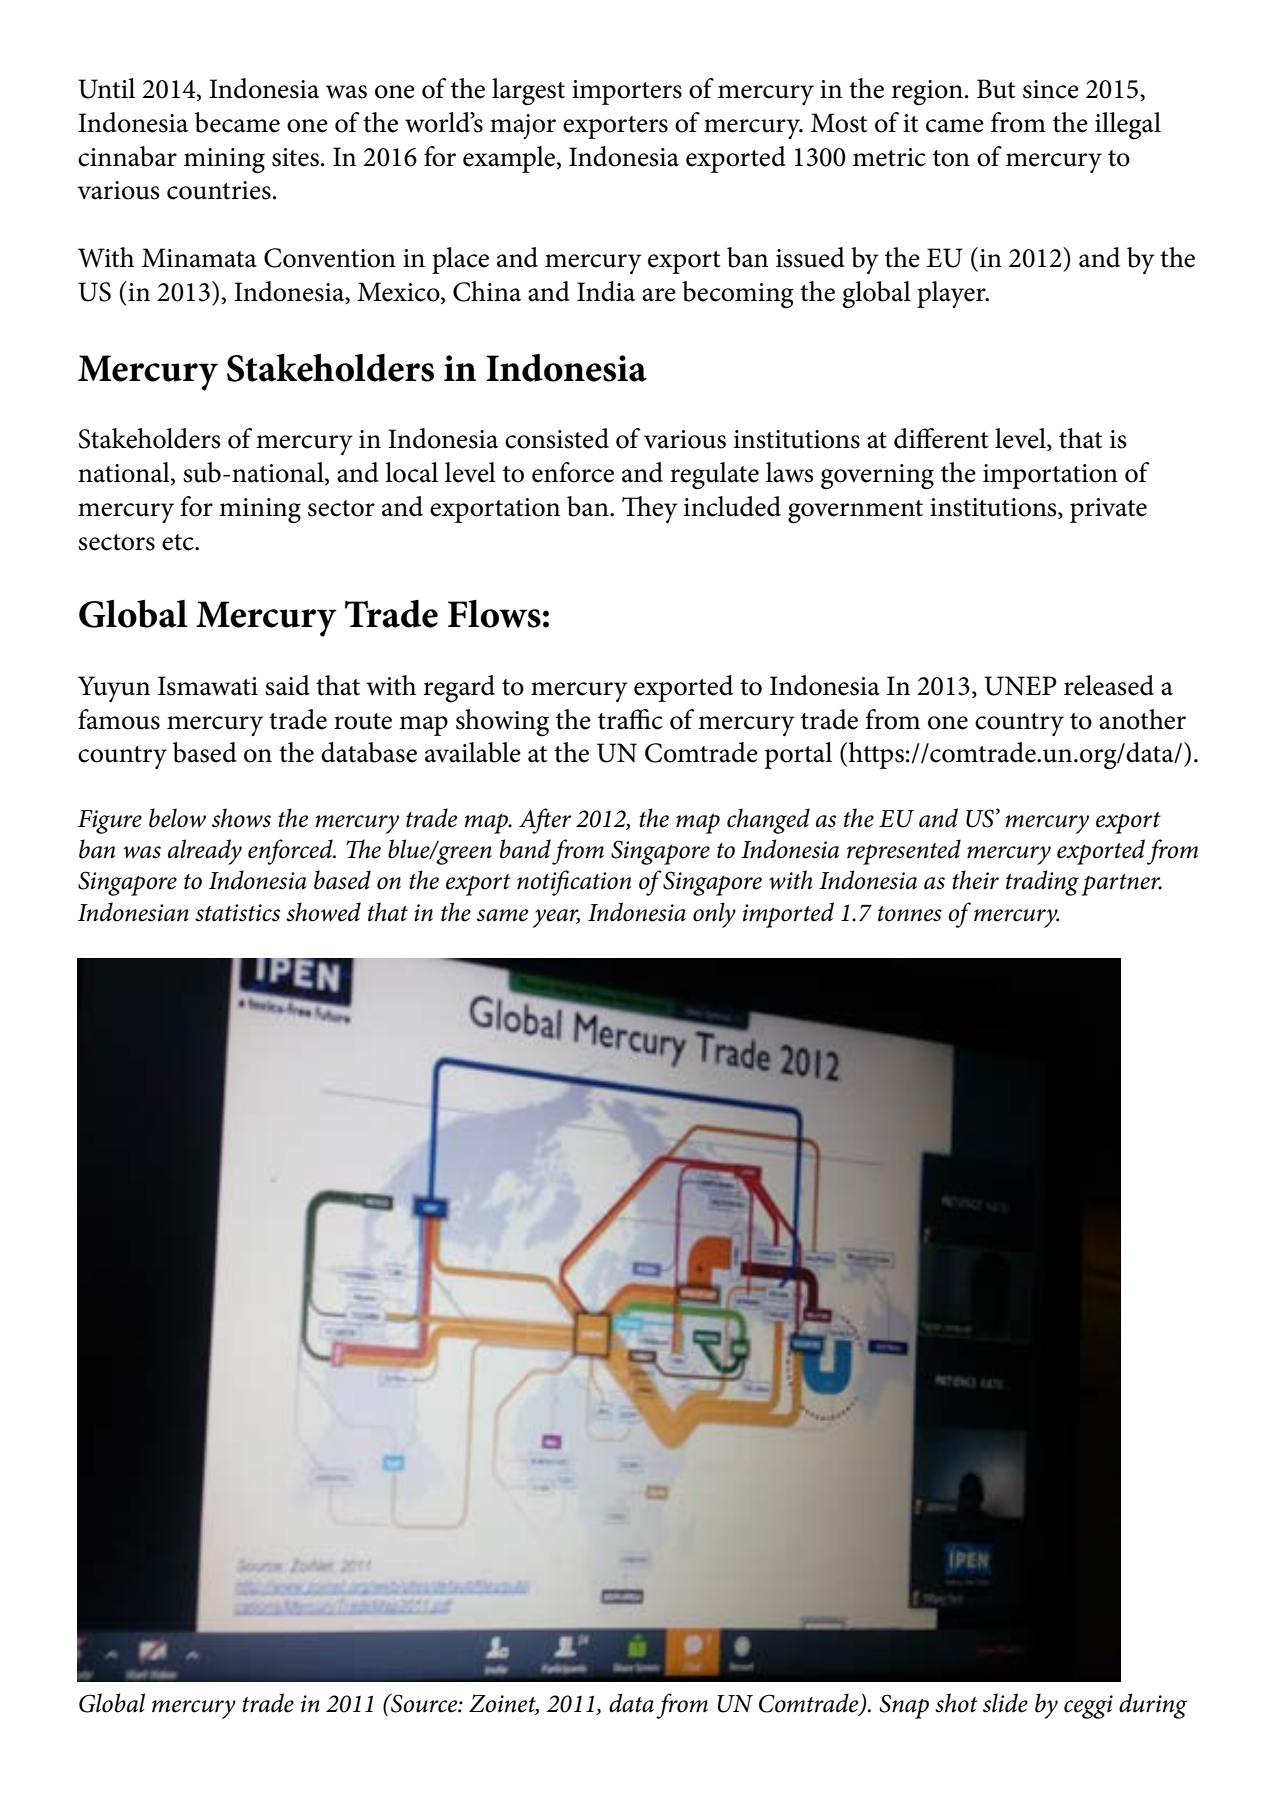 This page has width=1287, height=1820. I want to click on They, so click(650, 509).
